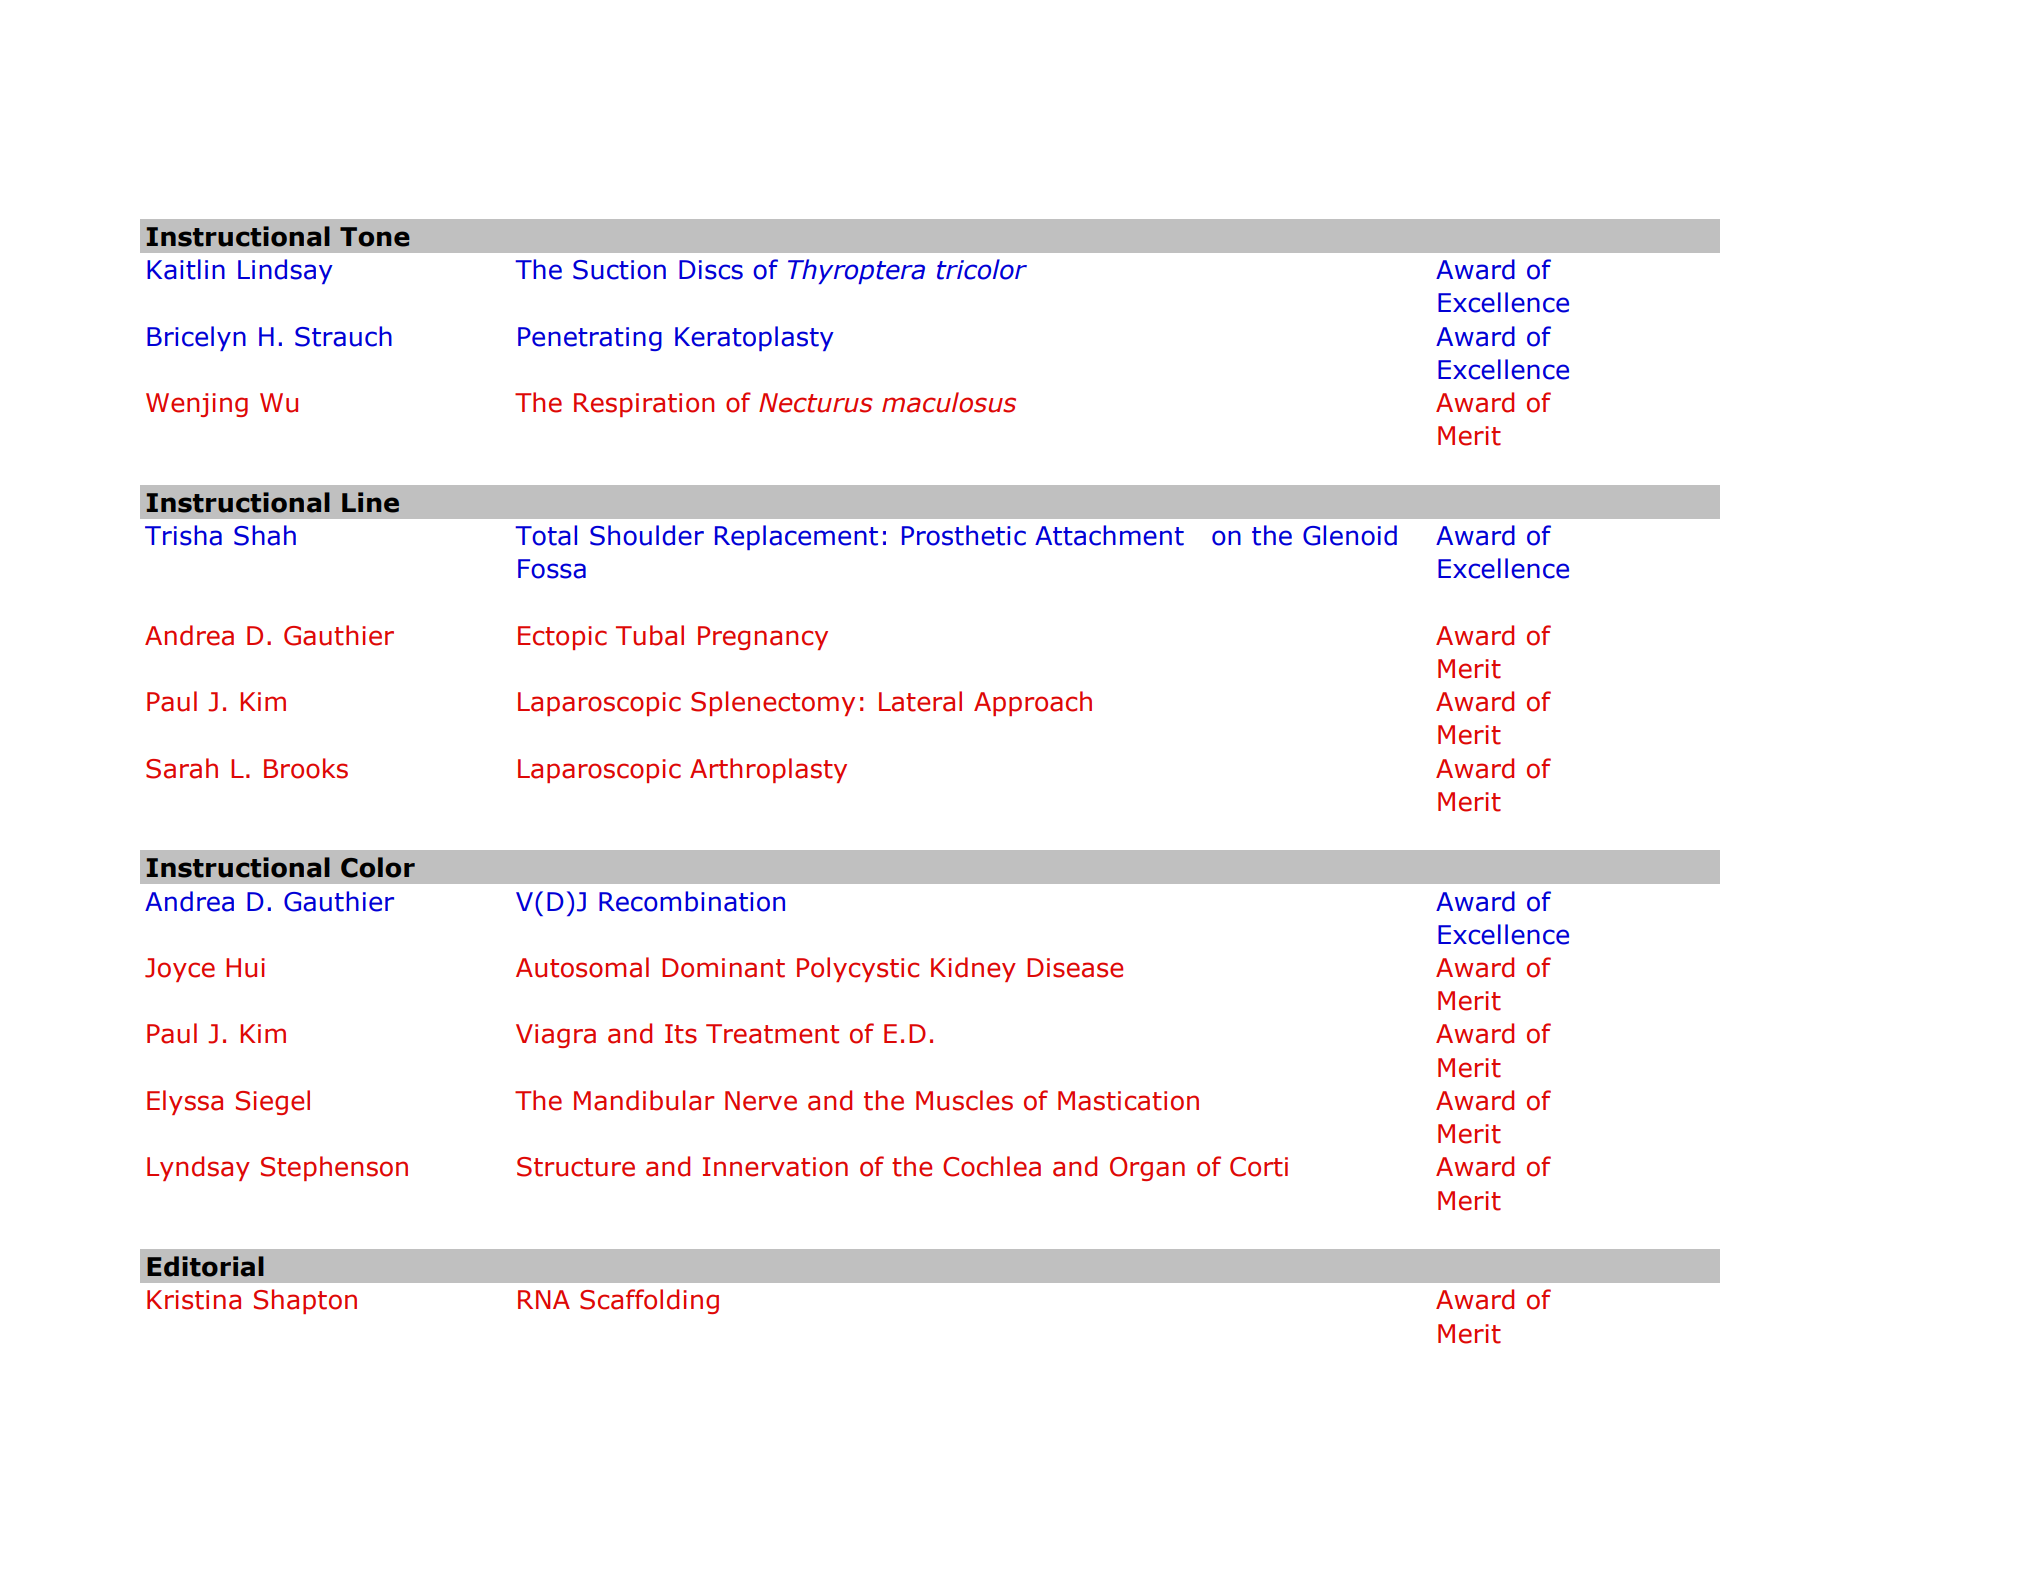 The height and width of the screenshot is (1569, 2030). I want to click on Editorial, so click(205, 1266).
